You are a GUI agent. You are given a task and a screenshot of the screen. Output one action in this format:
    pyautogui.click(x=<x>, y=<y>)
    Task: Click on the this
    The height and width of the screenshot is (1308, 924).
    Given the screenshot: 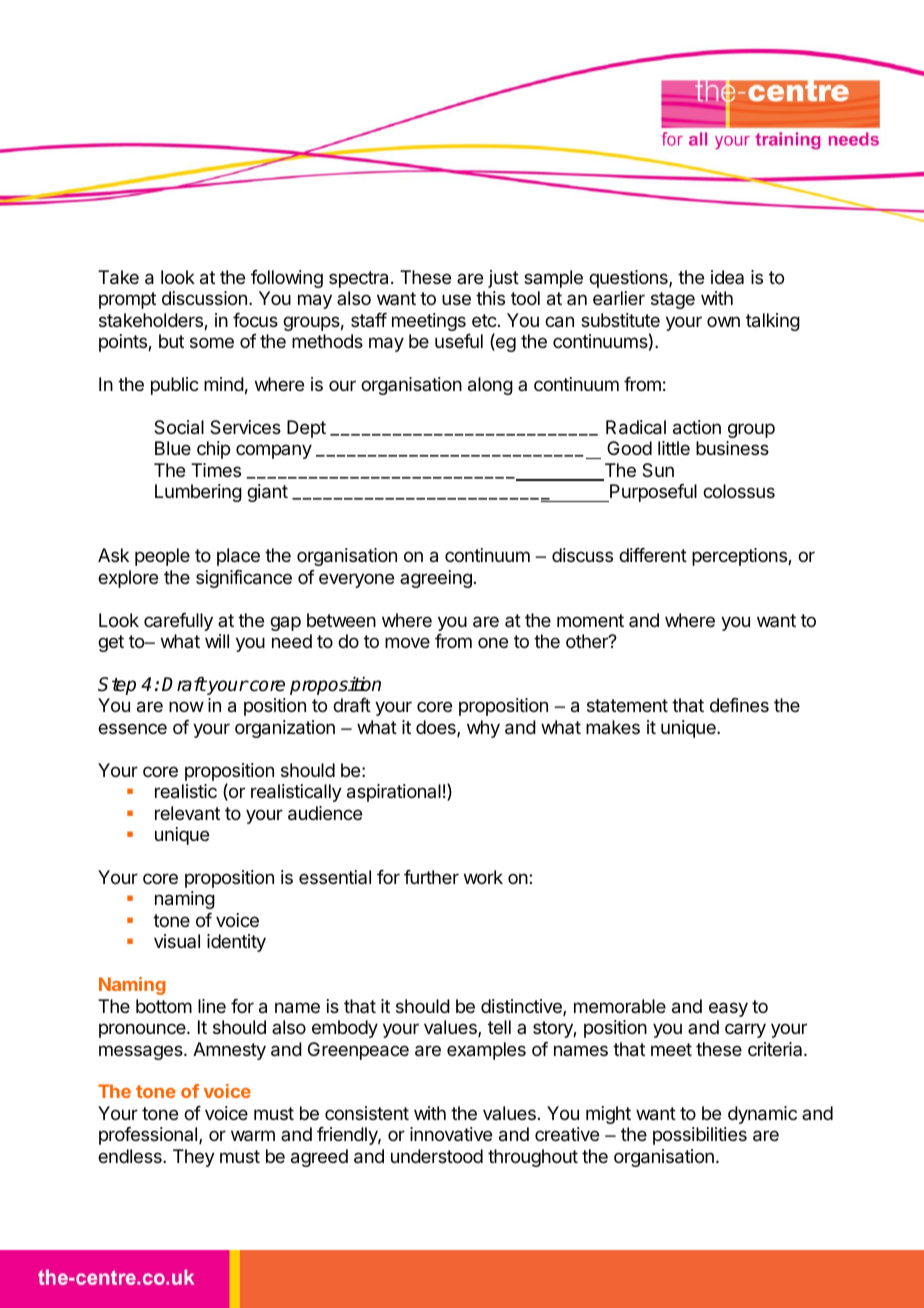 What is the action you would take?
    pyautogui.click(x=490, y=298)
